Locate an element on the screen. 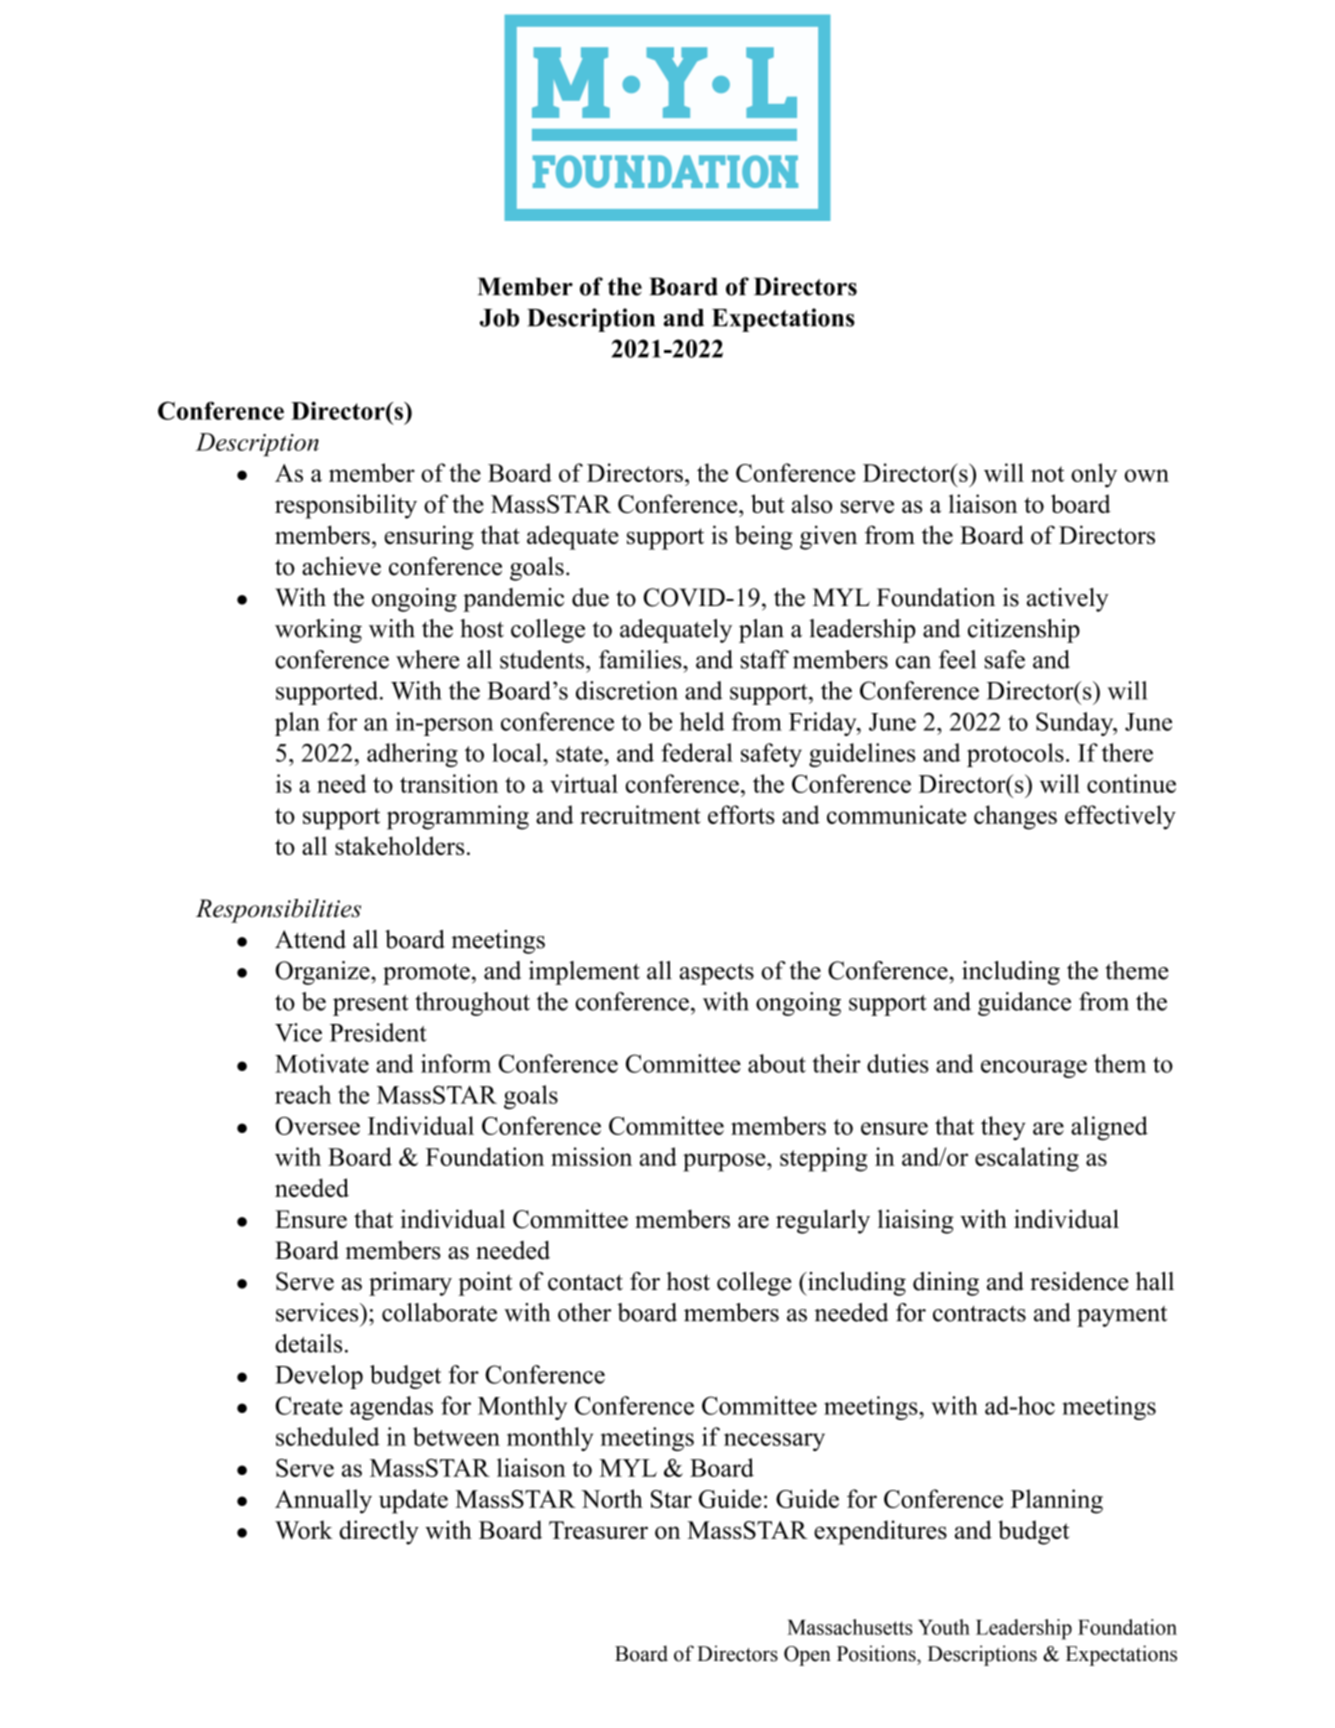 This screenshot has height=1728, width=1335. not is located at coordinates (1047, 474).
